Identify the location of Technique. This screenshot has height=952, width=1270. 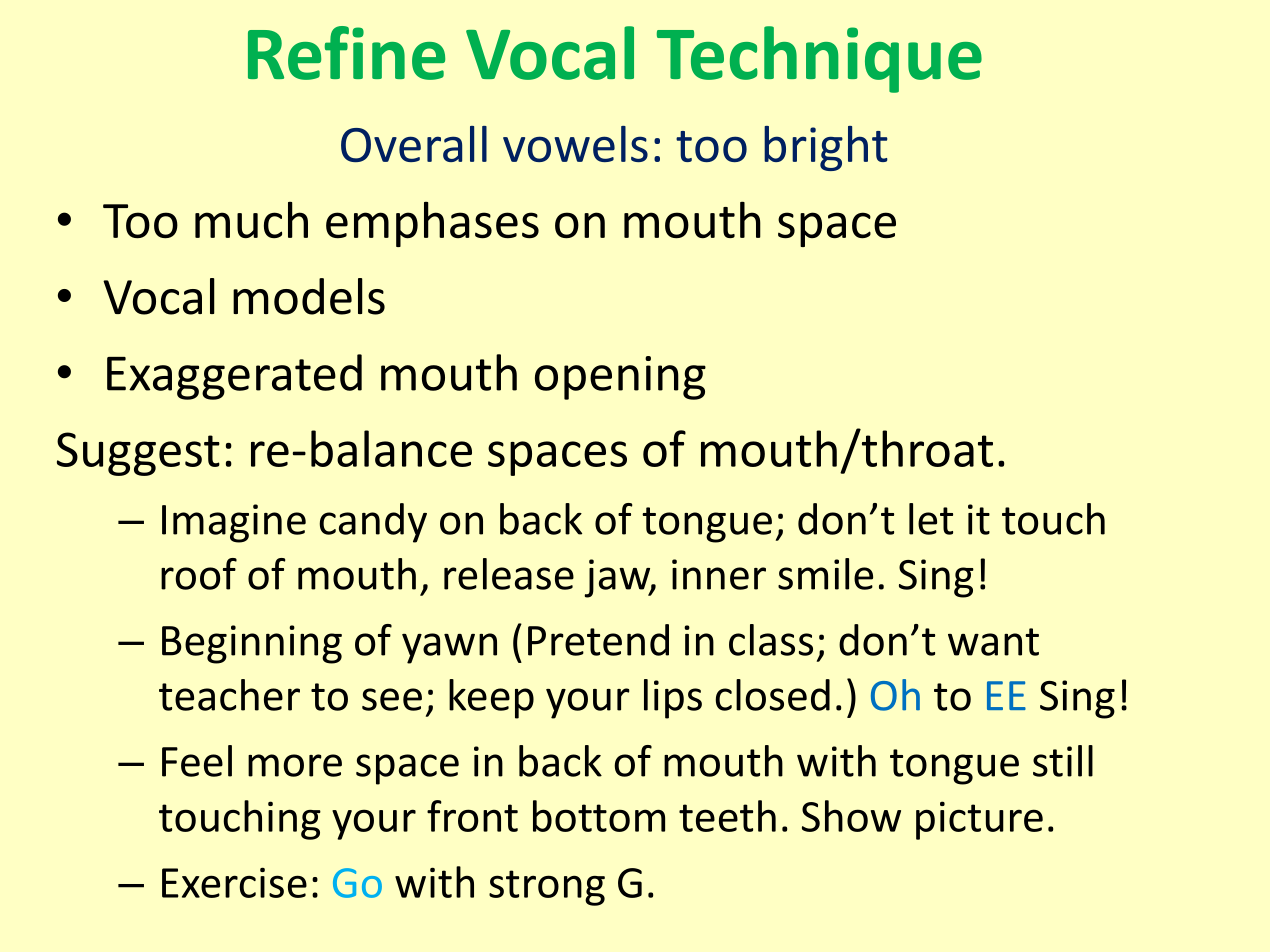
(819, 59).
